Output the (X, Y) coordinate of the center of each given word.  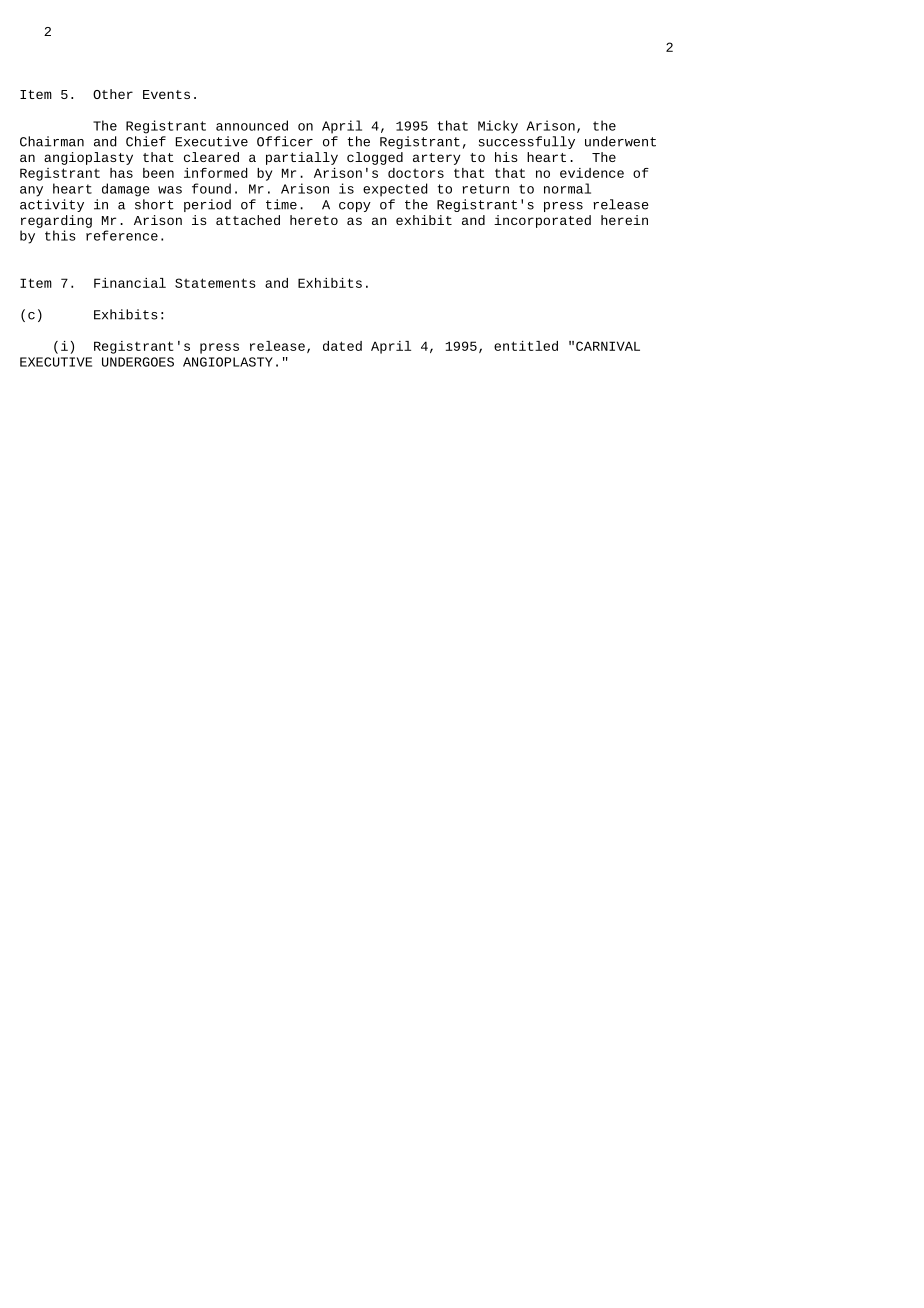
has (121, 173)
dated (342, 346)
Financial (130, 283)
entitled (526, 346)
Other (113, 94)
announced (252, 125)
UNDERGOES (138, 362)
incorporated (542, 221)
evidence (592, 173)
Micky (498, 127)
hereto (314, 220)
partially (302, 158)
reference (122, 235)
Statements (215, 283)
